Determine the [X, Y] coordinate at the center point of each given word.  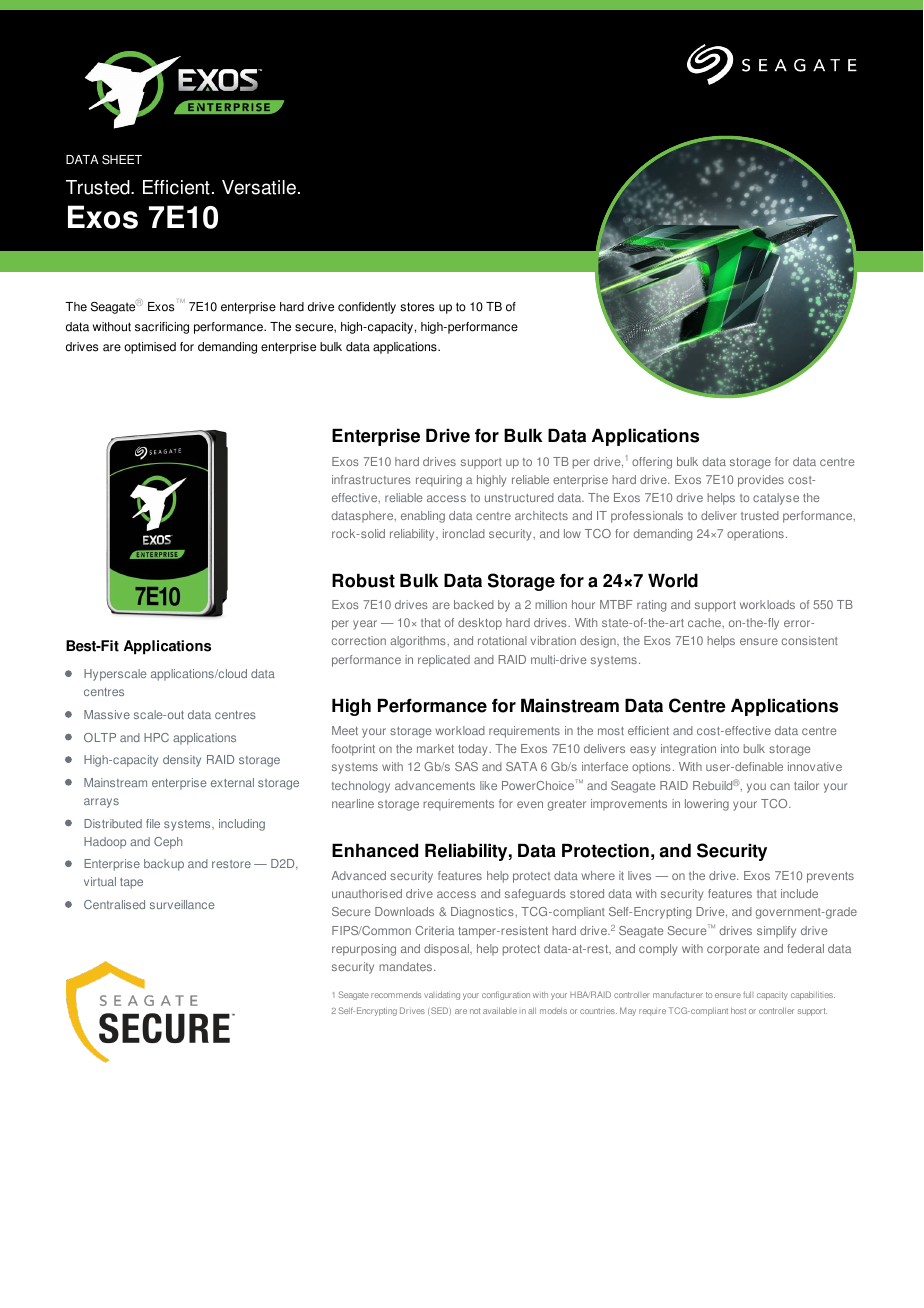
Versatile [259, 187]
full [747, 994]
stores [417, 307]
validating [442, 995]
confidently [367, 308]
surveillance [182, 904]
